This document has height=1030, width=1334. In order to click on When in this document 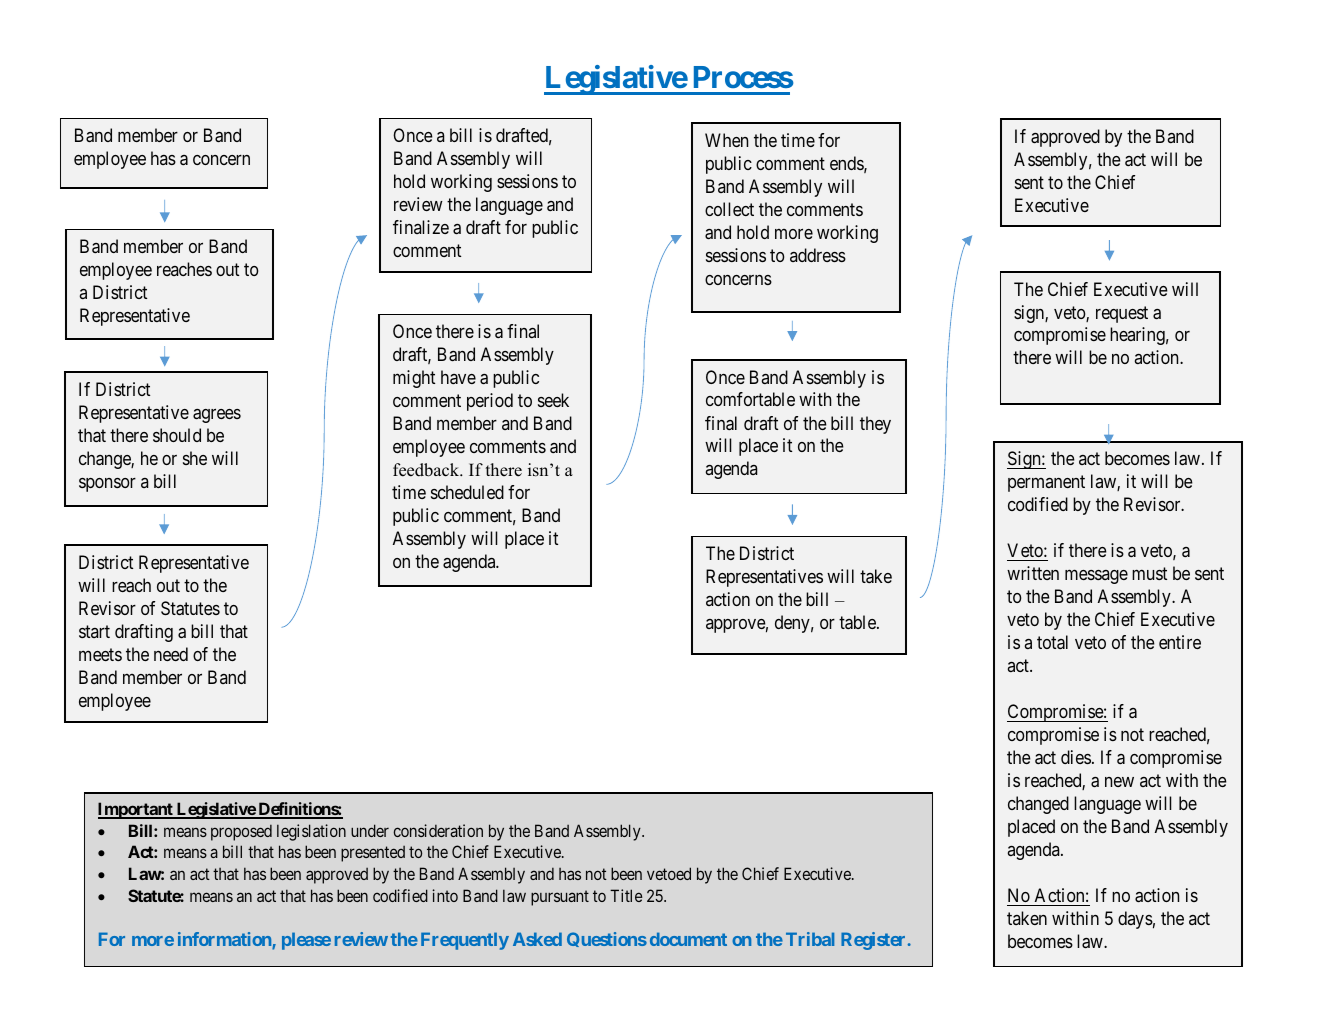, I will do `click(726, 140)`.
